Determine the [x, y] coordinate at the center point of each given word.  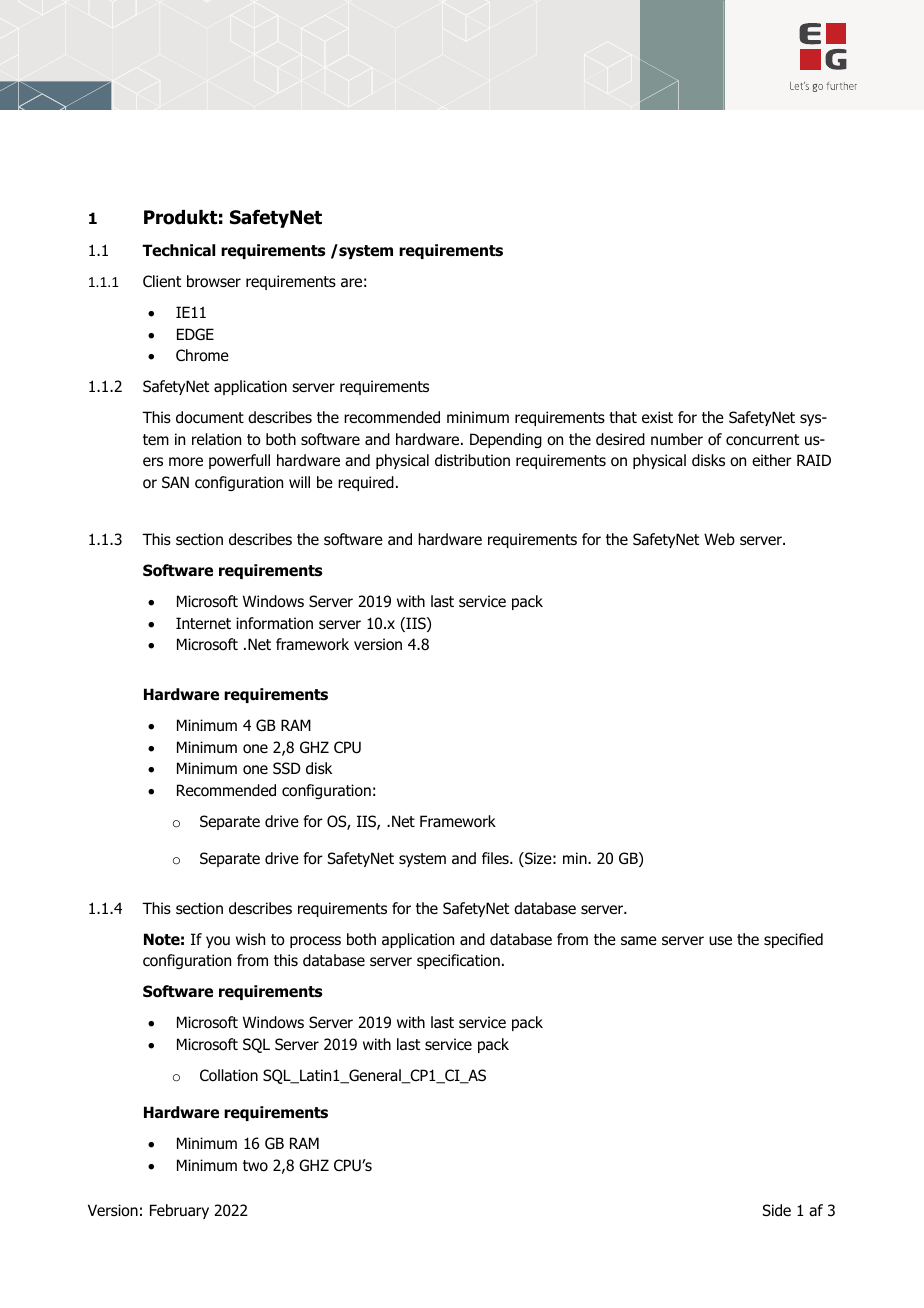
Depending [506, 440]
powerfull [239, 461]
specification [458, 961]
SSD [287, 768]
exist [657, 417]
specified [793, 940]
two [255, 1166]
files [496, 858]
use [720, 941]
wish [250, 939]
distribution [472, 460]
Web [719, 539]
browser [214, 281]
